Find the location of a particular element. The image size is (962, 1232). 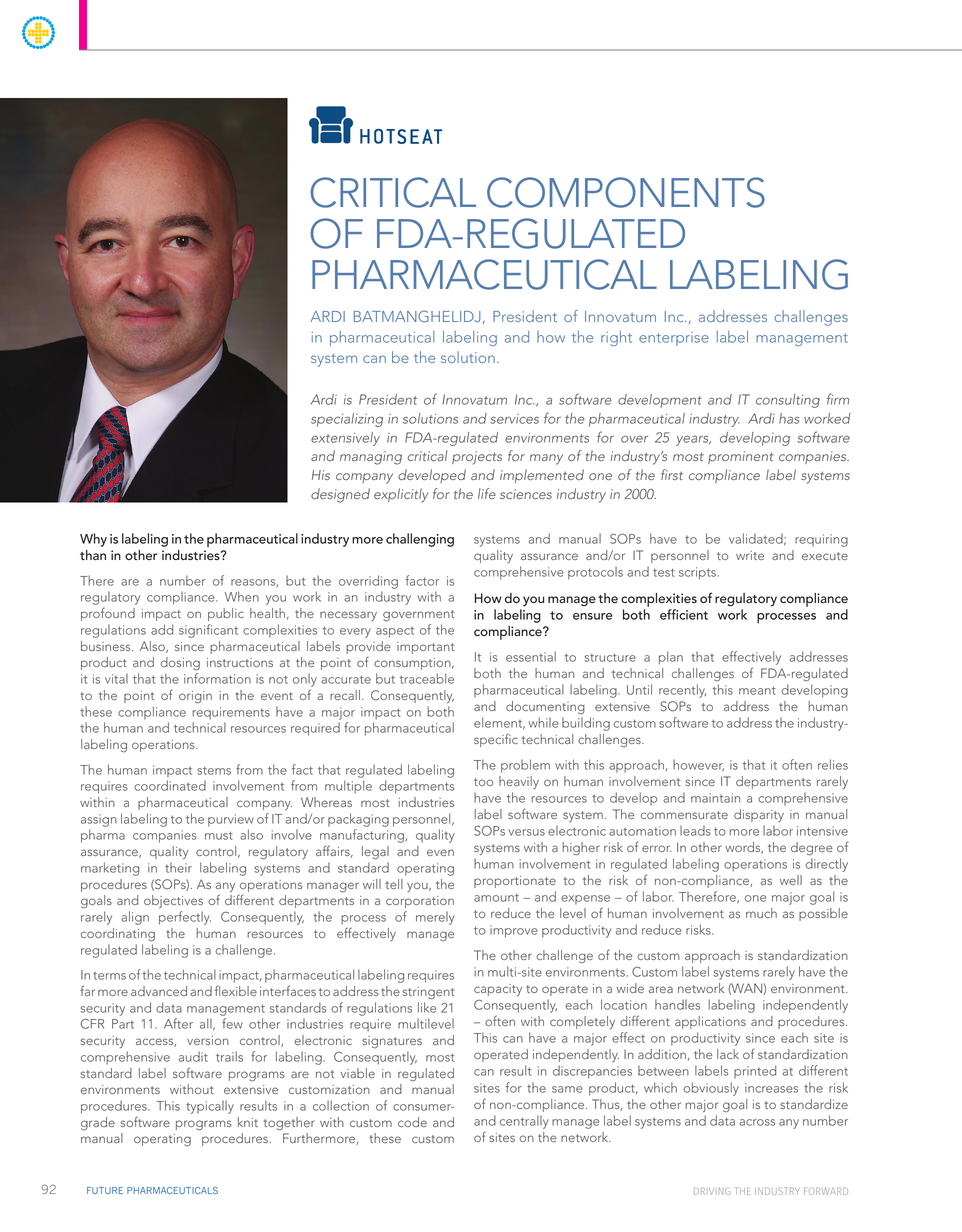

FUTURE is located at coordinates (105, 1190).
